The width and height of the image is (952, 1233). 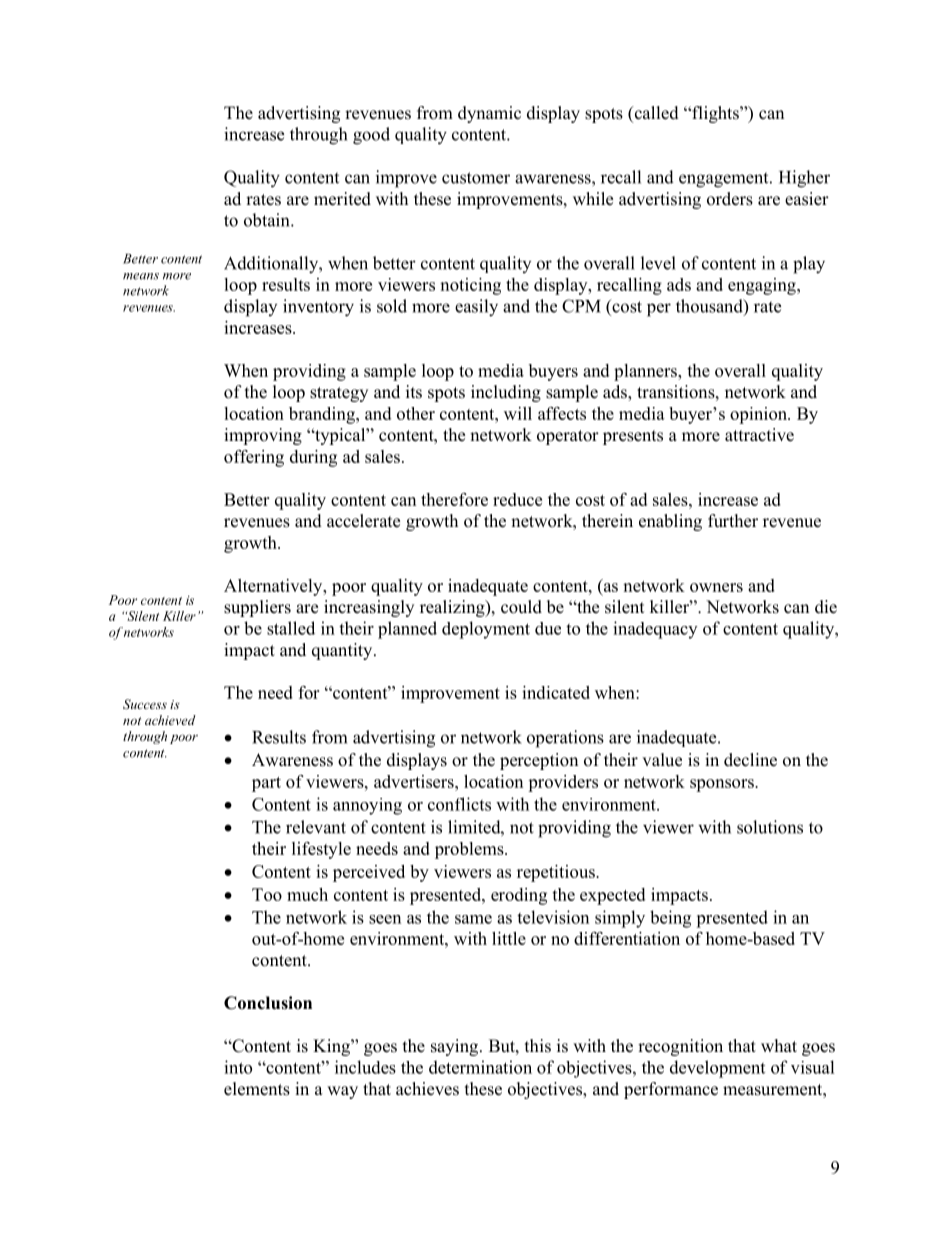 What do you see at coordinates (489, 114) in the image?
I see `dynamic` at bounding box center [489, 114].
